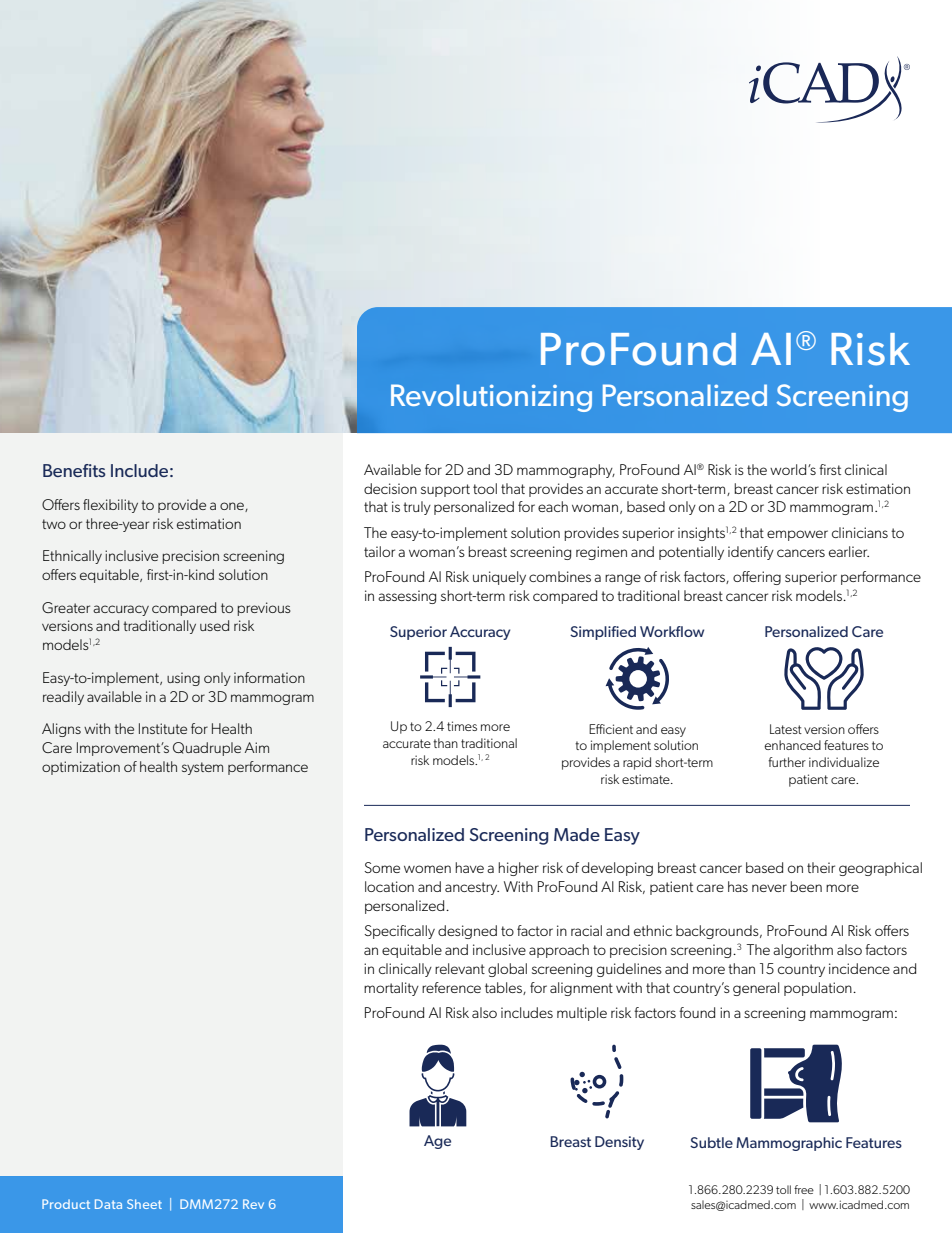 The height and width of the page is (1233, 952). I want to click on Benefits, so click(74, 470).
